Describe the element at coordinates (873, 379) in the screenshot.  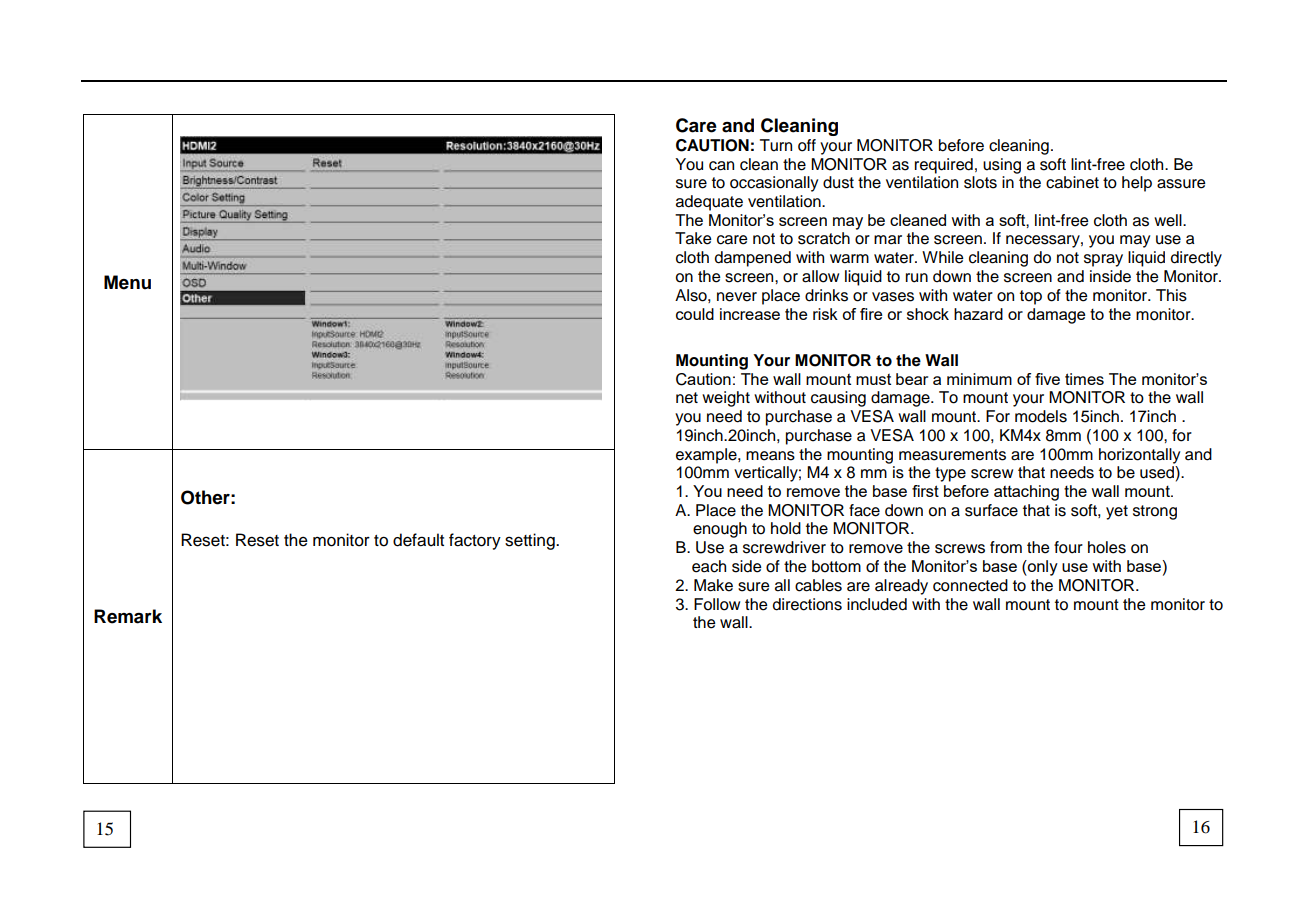
I see `must` at that location.
